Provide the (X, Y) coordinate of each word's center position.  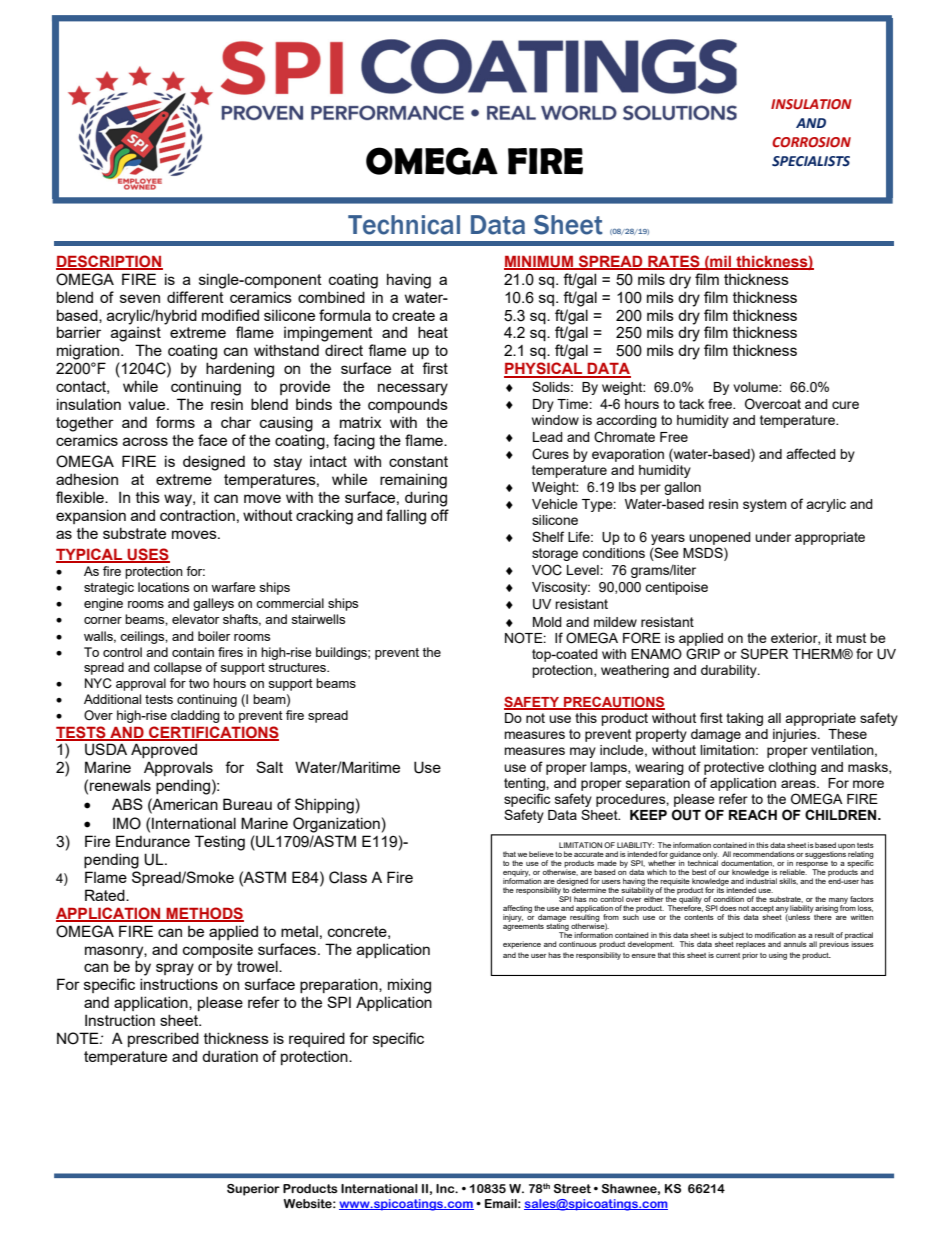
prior (750, 956)
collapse (178, 668)
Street (572, 1188)
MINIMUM (539, 263)
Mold (547, 622)
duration (230, 1056)
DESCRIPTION (109, 262)
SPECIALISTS (811, 161)
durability (730, 671)
